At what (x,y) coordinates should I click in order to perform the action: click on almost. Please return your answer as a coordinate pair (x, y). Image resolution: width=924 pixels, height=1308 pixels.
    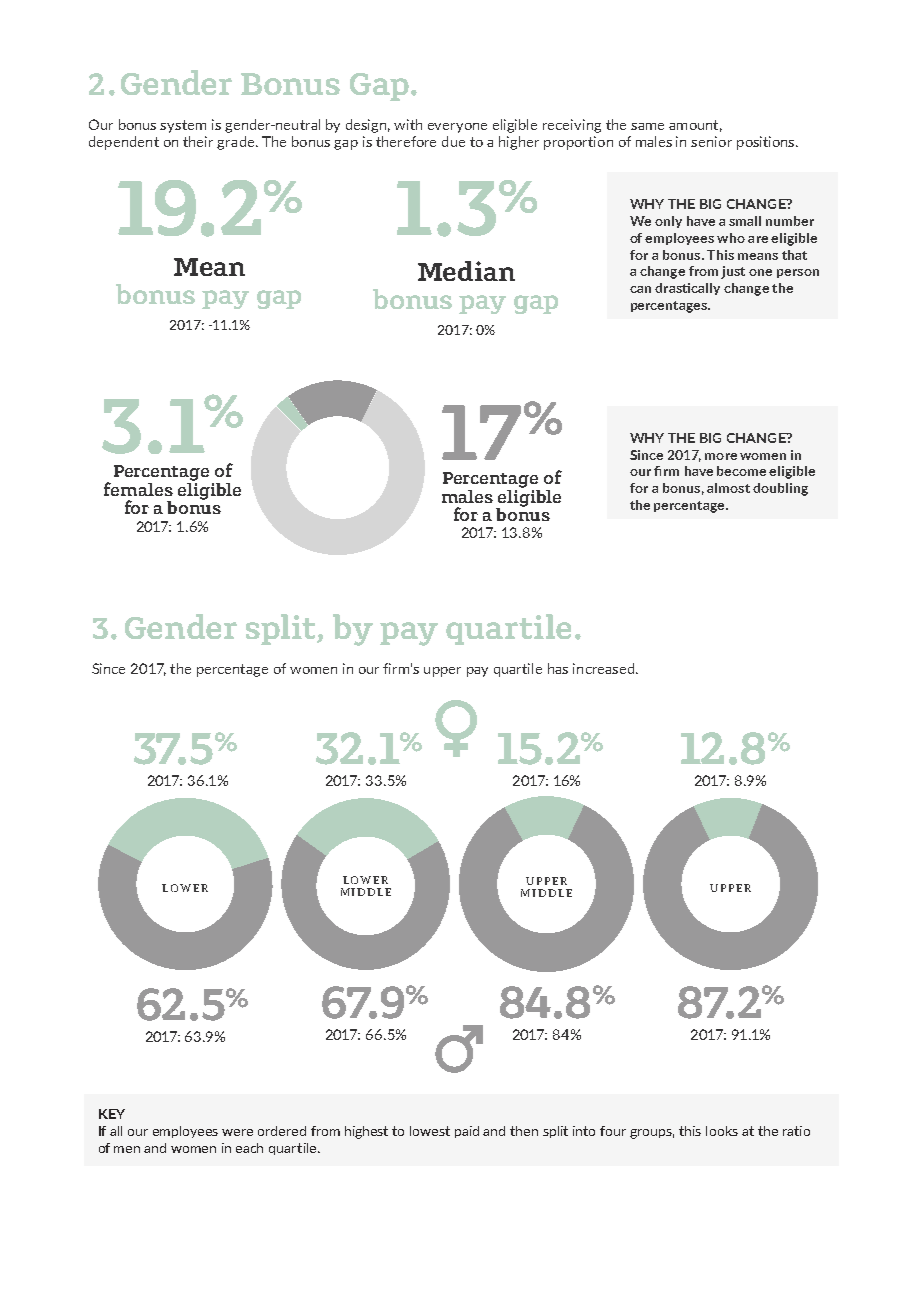
    Looking at the image, I should click on (728, 488).
